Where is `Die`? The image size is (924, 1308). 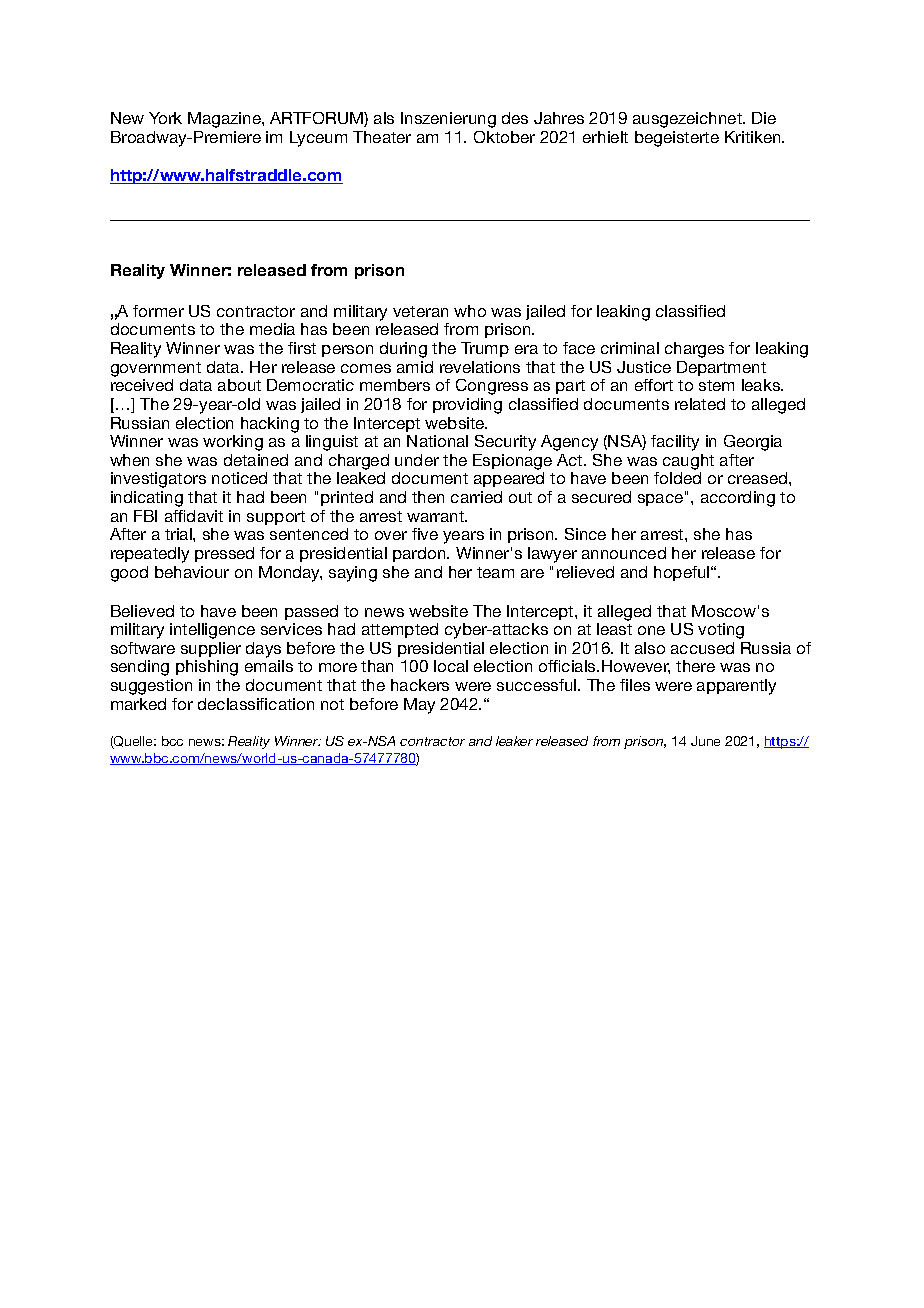 Die is located at coordinates (764, 118).
